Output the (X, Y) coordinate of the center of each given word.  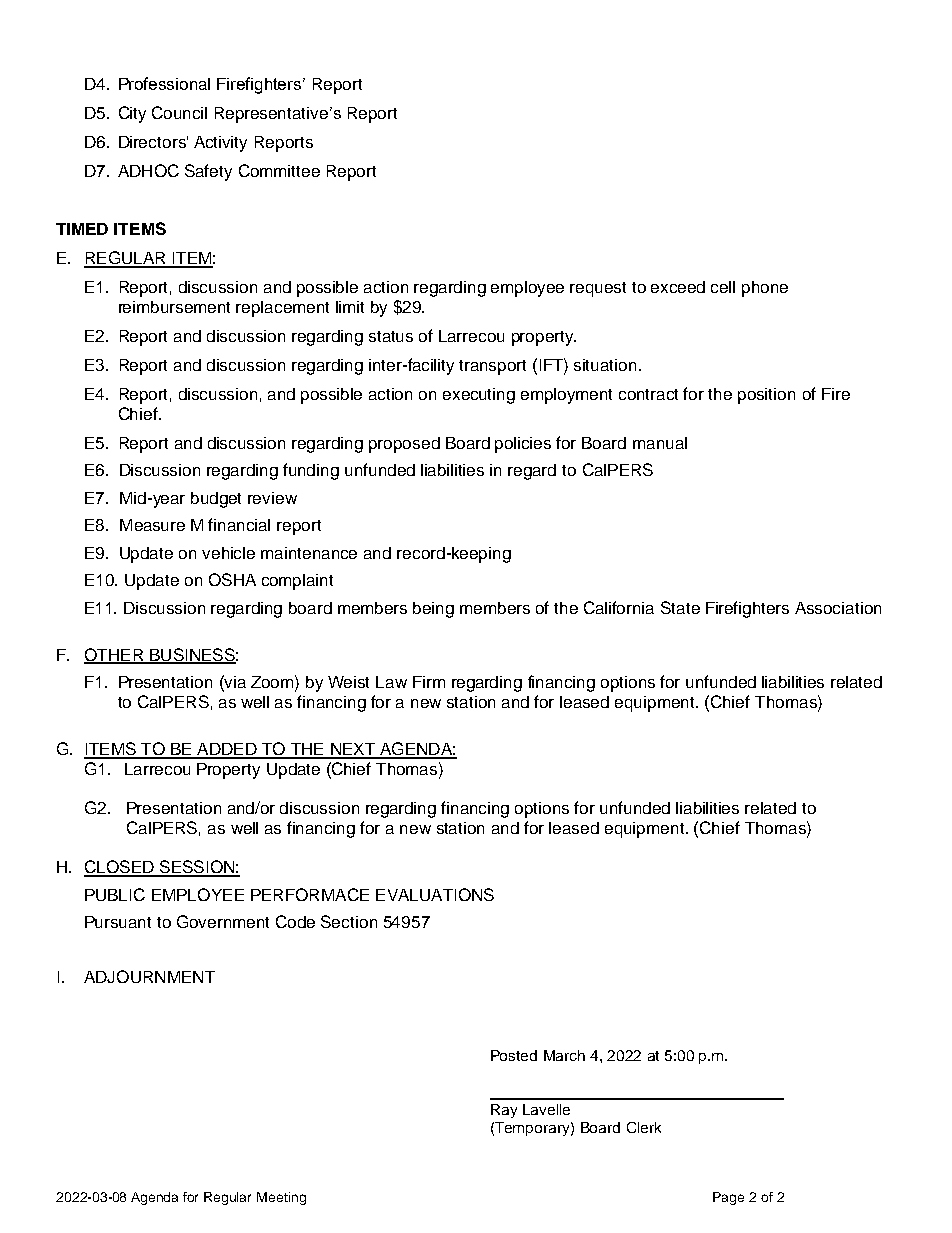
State (680, 607)
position (766, 396)
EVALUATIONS (435, 894)
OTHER (115, 656)
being (433, 610)
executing (479, 396)
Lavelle (546, 1109)
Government (223, 921)
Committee (279, 170)
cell (723, 287)
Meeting (281, 1198)
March (564, 1055)
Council (179, 112)
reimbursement (174, 307)
